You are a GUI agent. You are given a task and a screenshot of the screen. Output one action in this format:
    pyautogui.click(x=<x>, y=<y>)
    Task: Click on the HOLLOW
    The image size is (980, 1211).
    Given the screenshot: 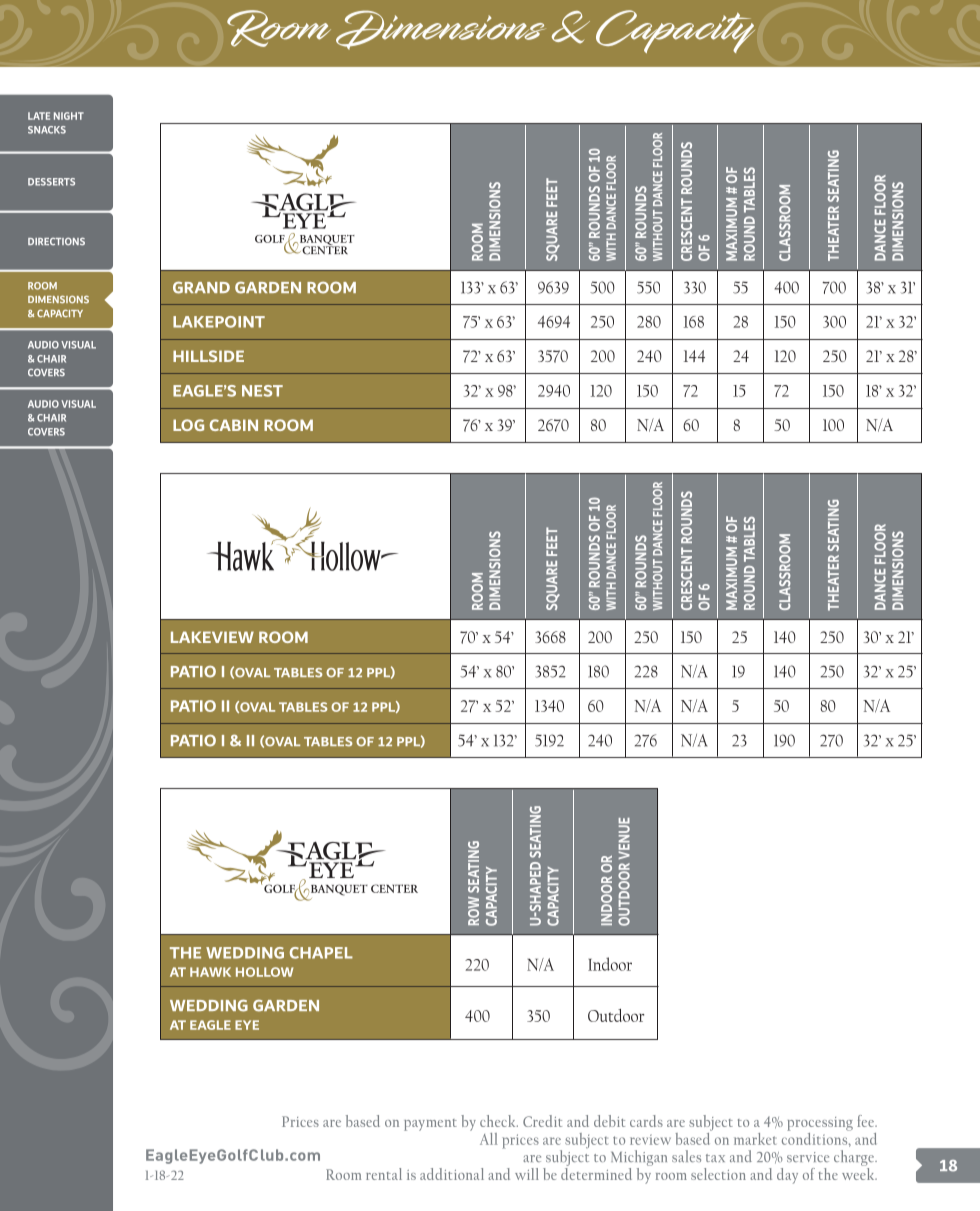 What is the action you would take?
    pyautogui.click(x=264, y=972)
